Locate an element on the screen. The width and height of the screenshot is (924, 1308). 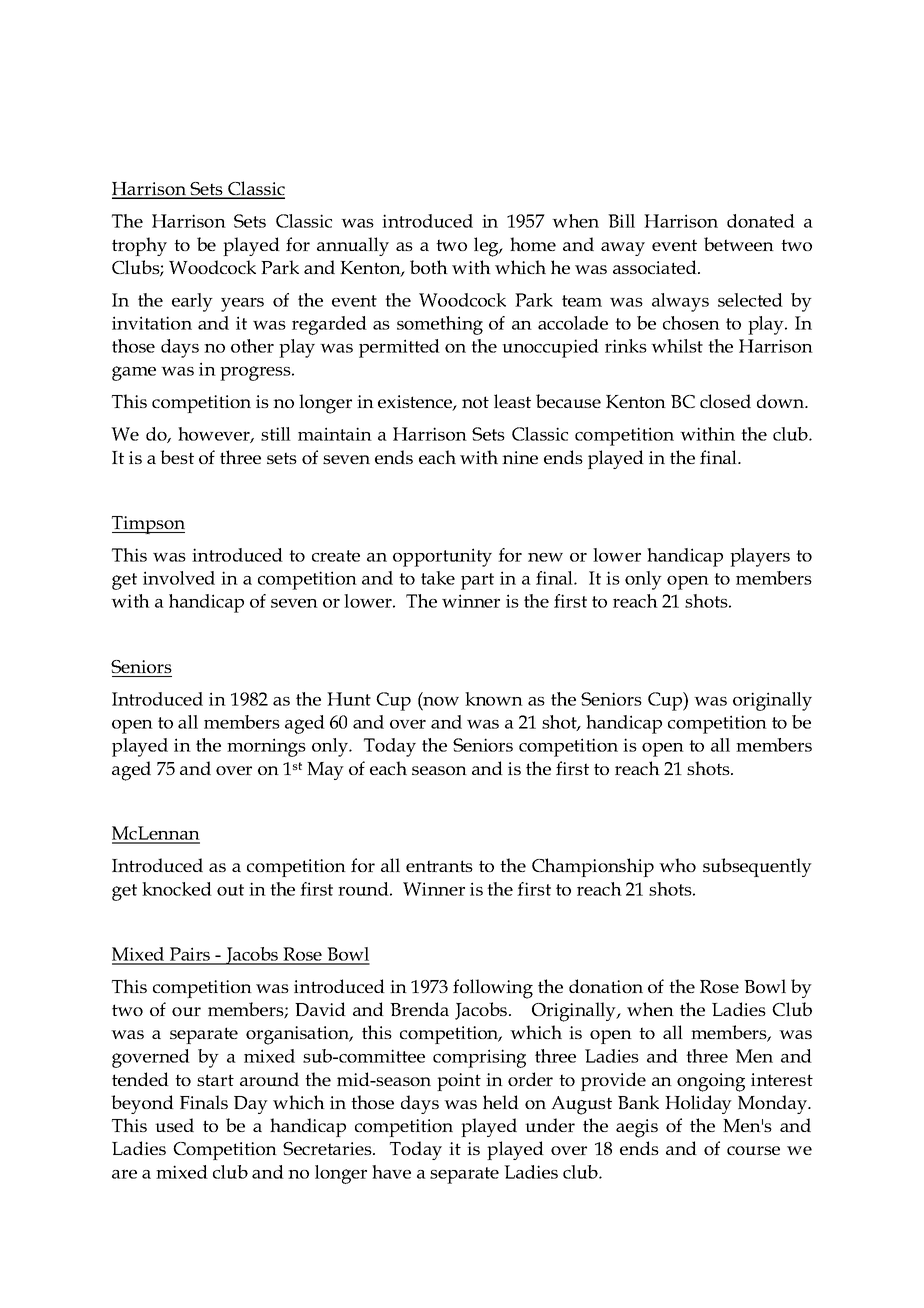
who is located at coordinates (677, 865).
